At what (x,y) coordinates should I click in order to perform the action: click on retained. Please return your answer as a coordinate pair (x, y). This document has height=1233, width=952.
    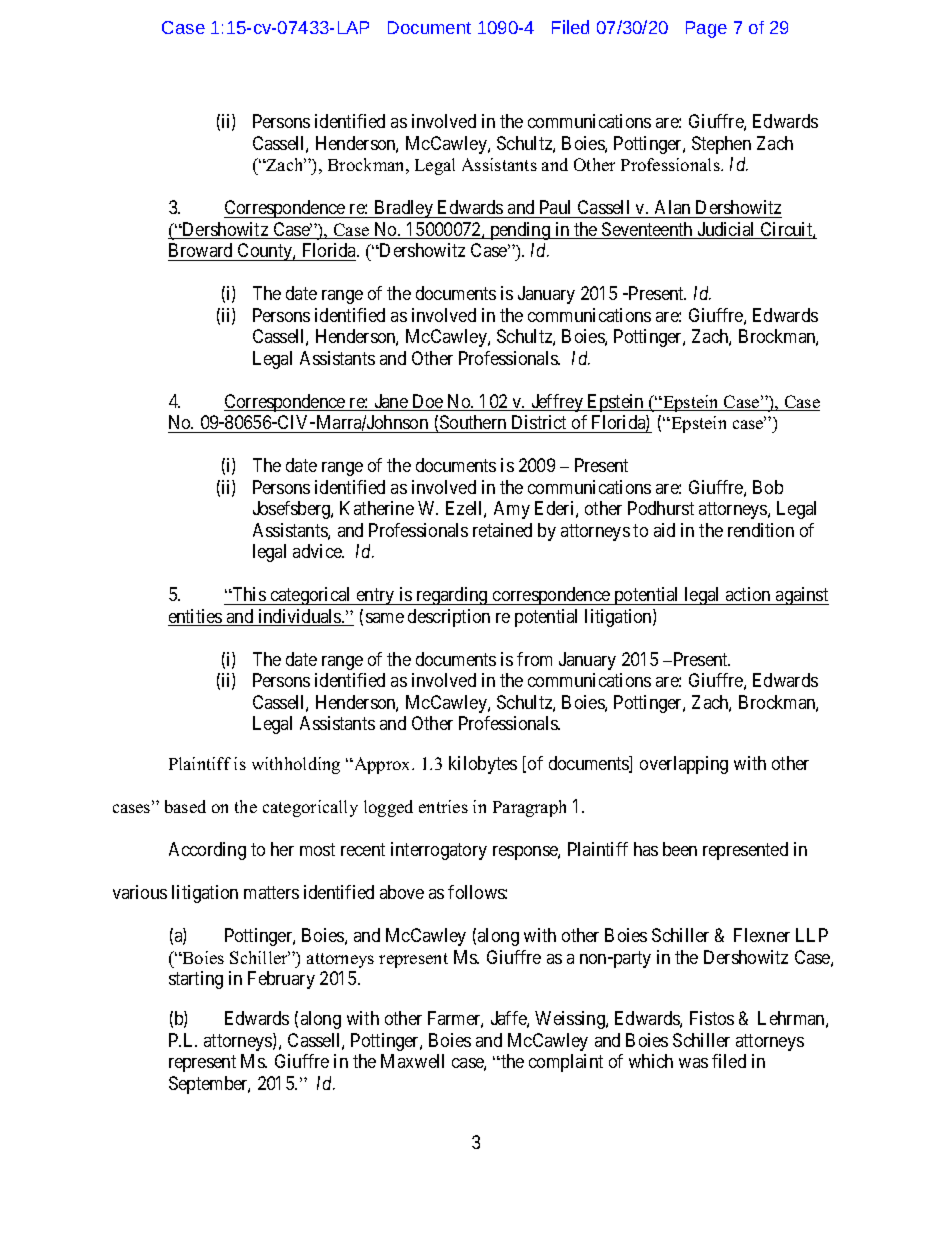
    Looking at the image, I should click on (502, 530).
